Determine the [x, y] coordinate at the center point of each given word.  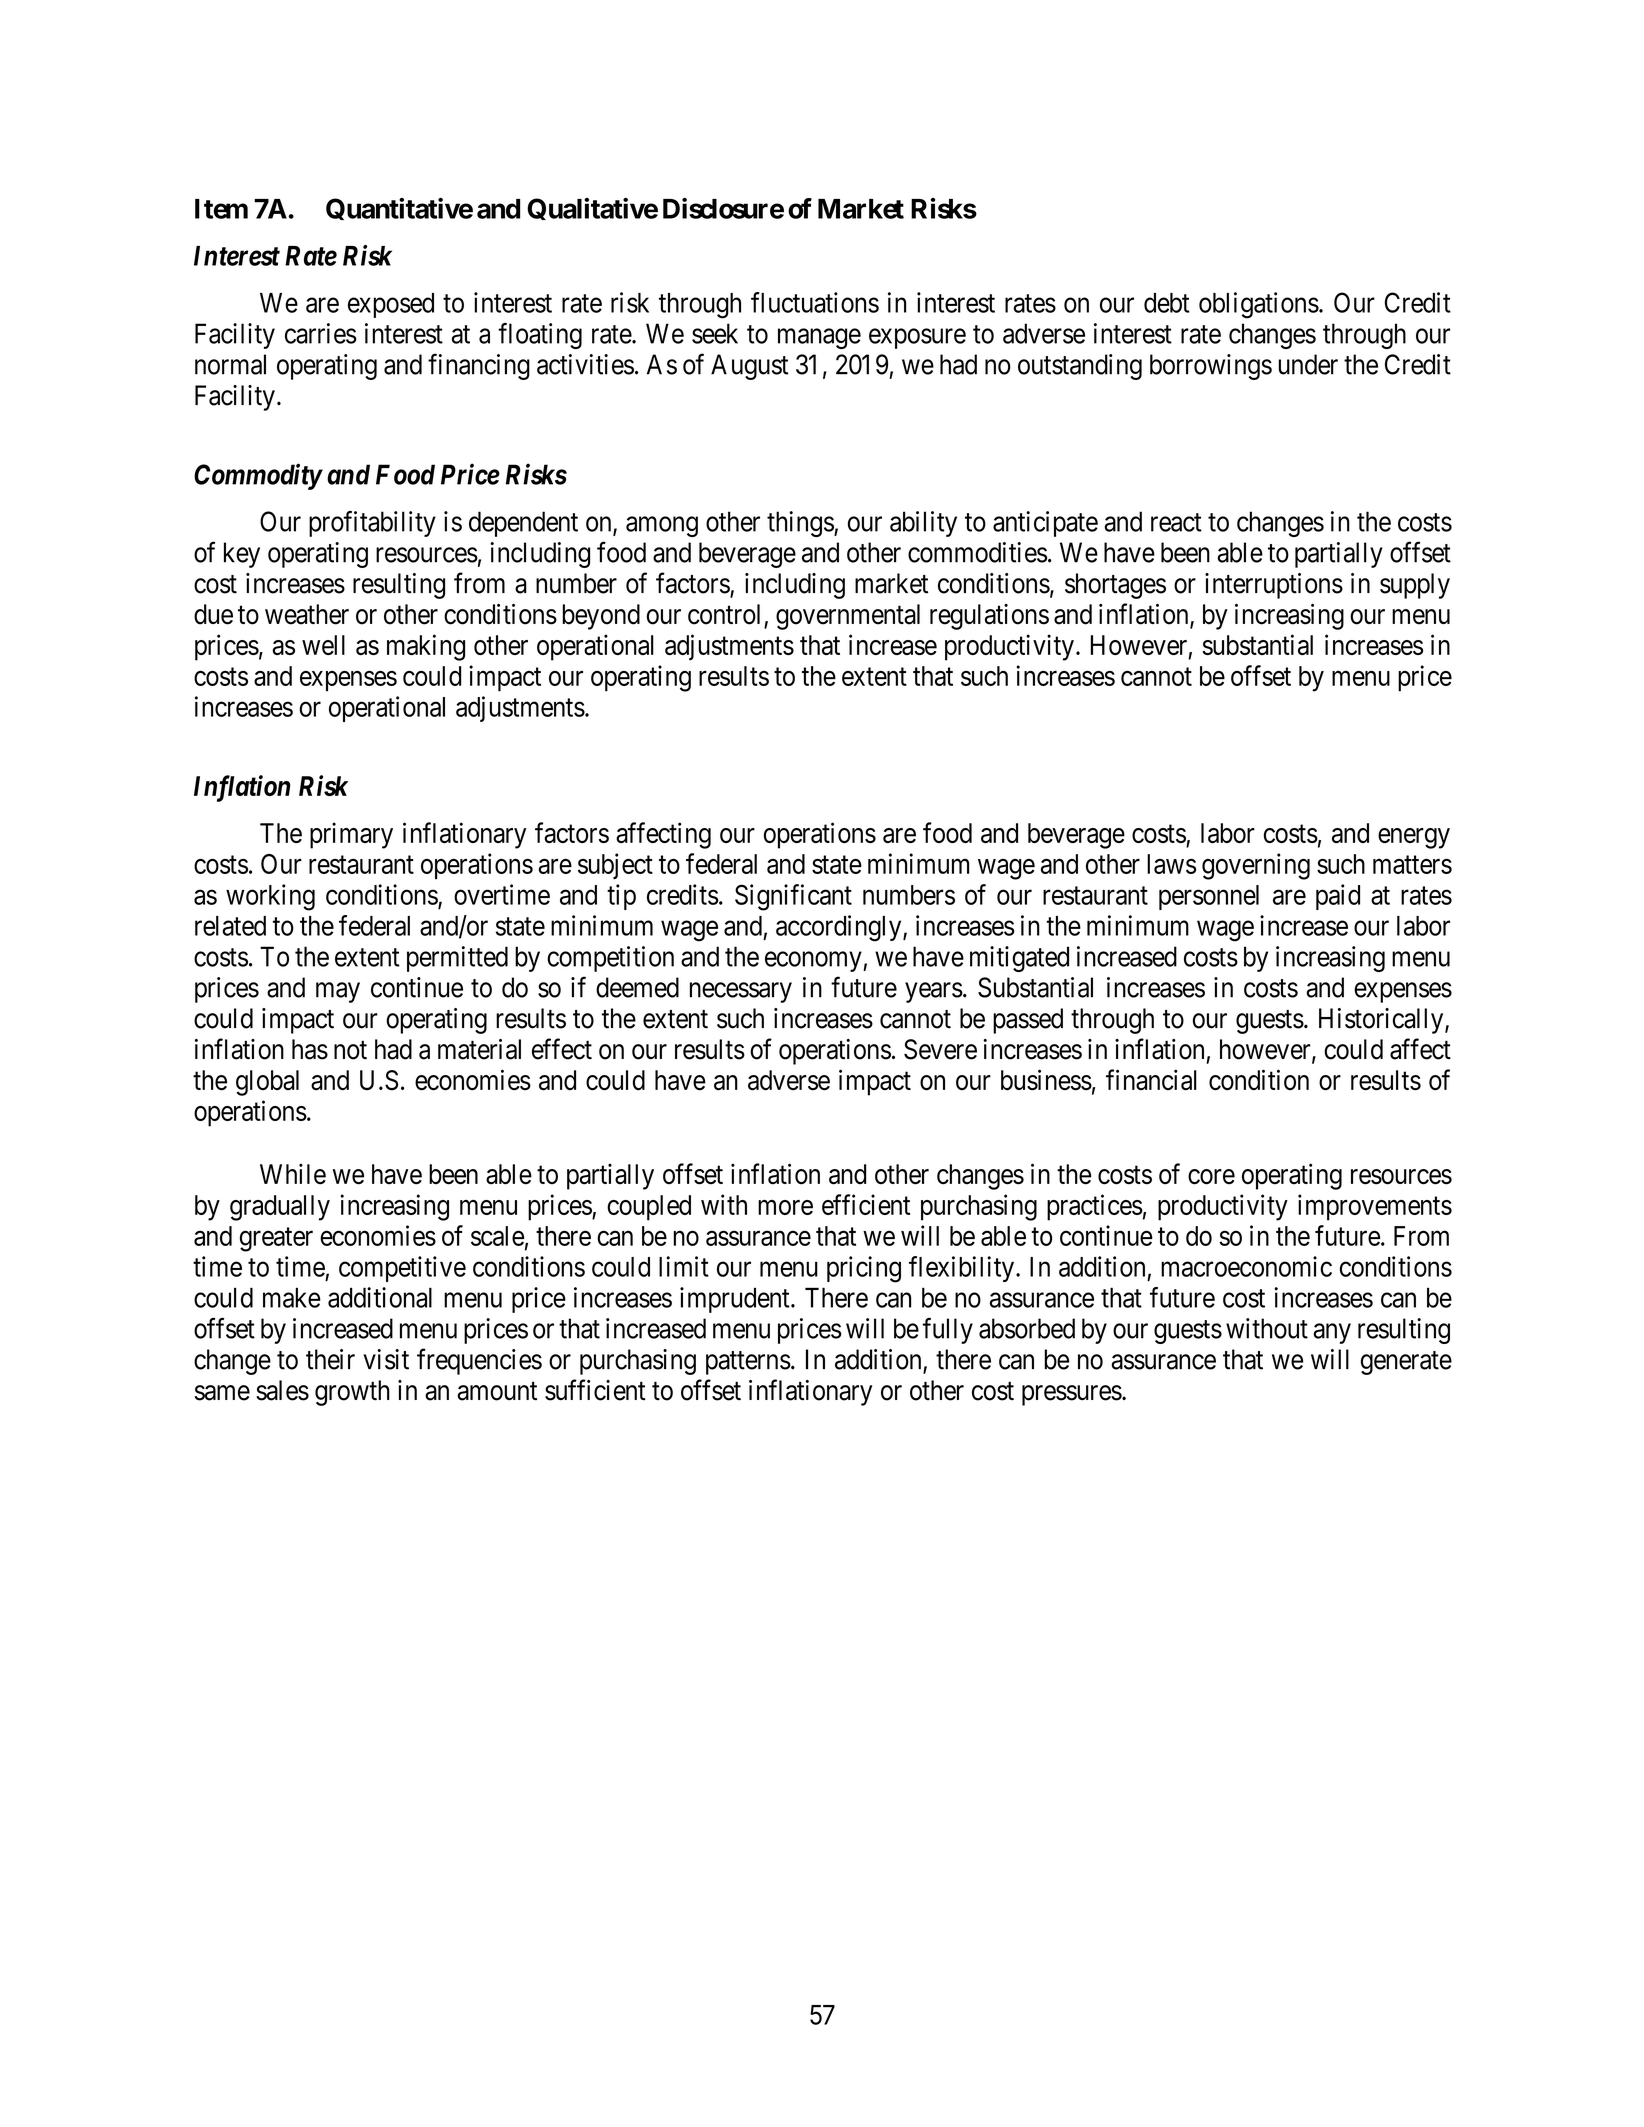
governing [1256, 866]
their [330, 1359]
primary [351, 835]
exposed [391, 305]
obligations [1259, 305]
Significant [793, 897]
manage [819, 338]
